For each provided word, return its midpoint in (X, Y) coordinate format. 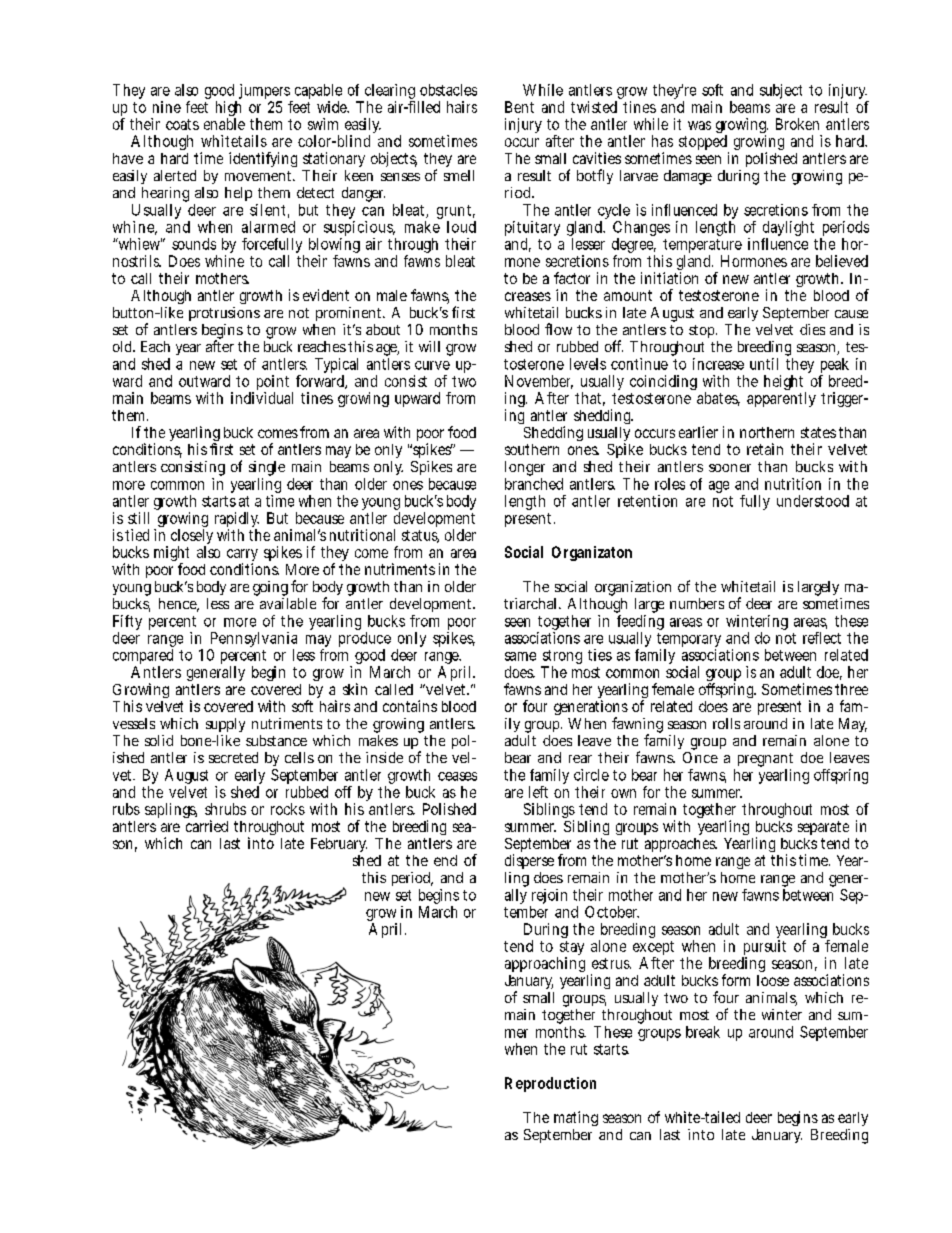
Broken (797, 124)
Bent (519, 107)
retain (765, 449)
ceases (457, 776)
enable (224, 124)
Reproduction (550, 1084)
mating (576, 1118)
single (267, 470)
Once (700, 757)
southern (532, 449)
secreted (233, 757)
